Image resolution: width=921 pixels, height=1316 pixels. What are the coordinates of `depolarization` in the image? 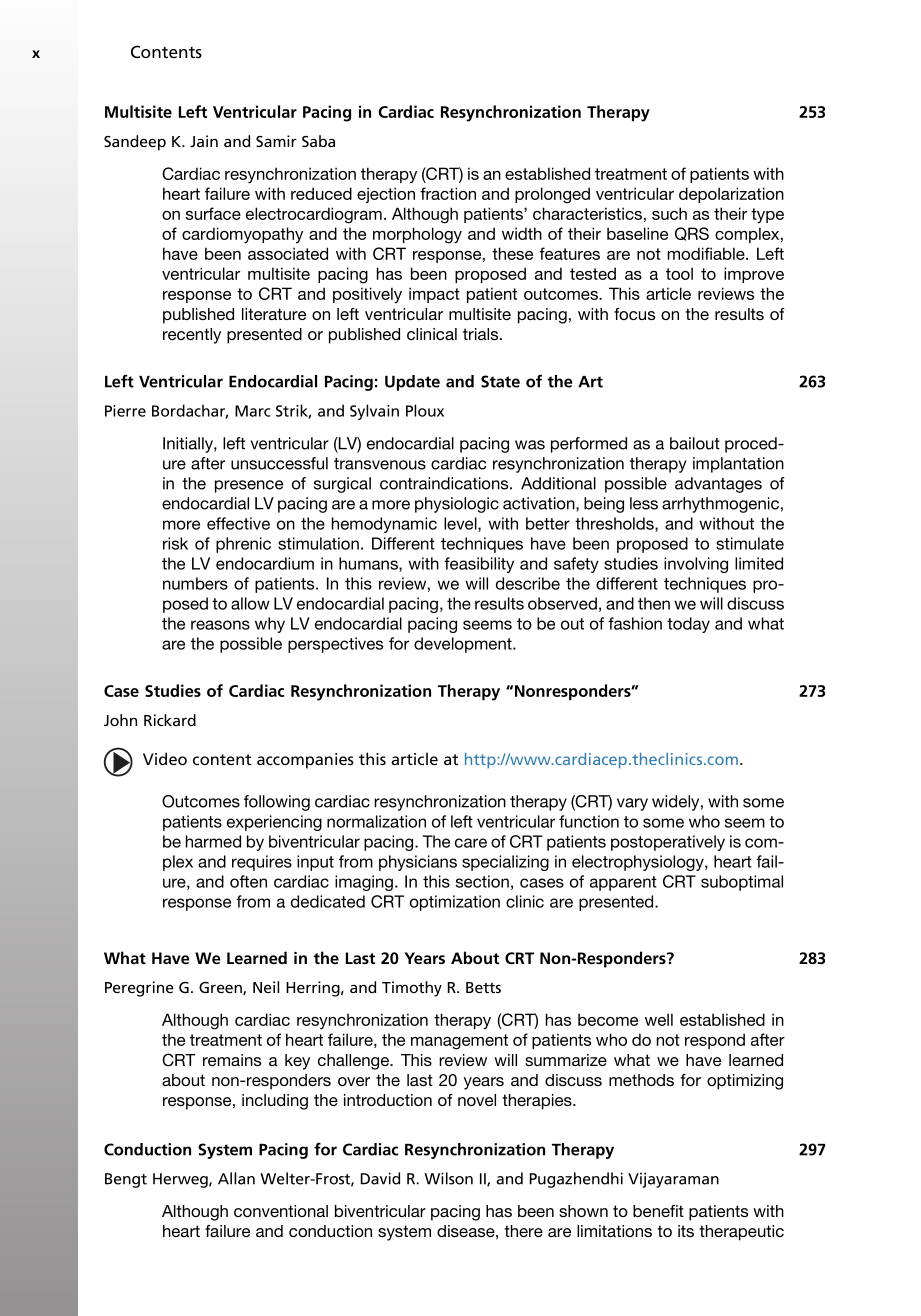 It's located at (731, 195).
